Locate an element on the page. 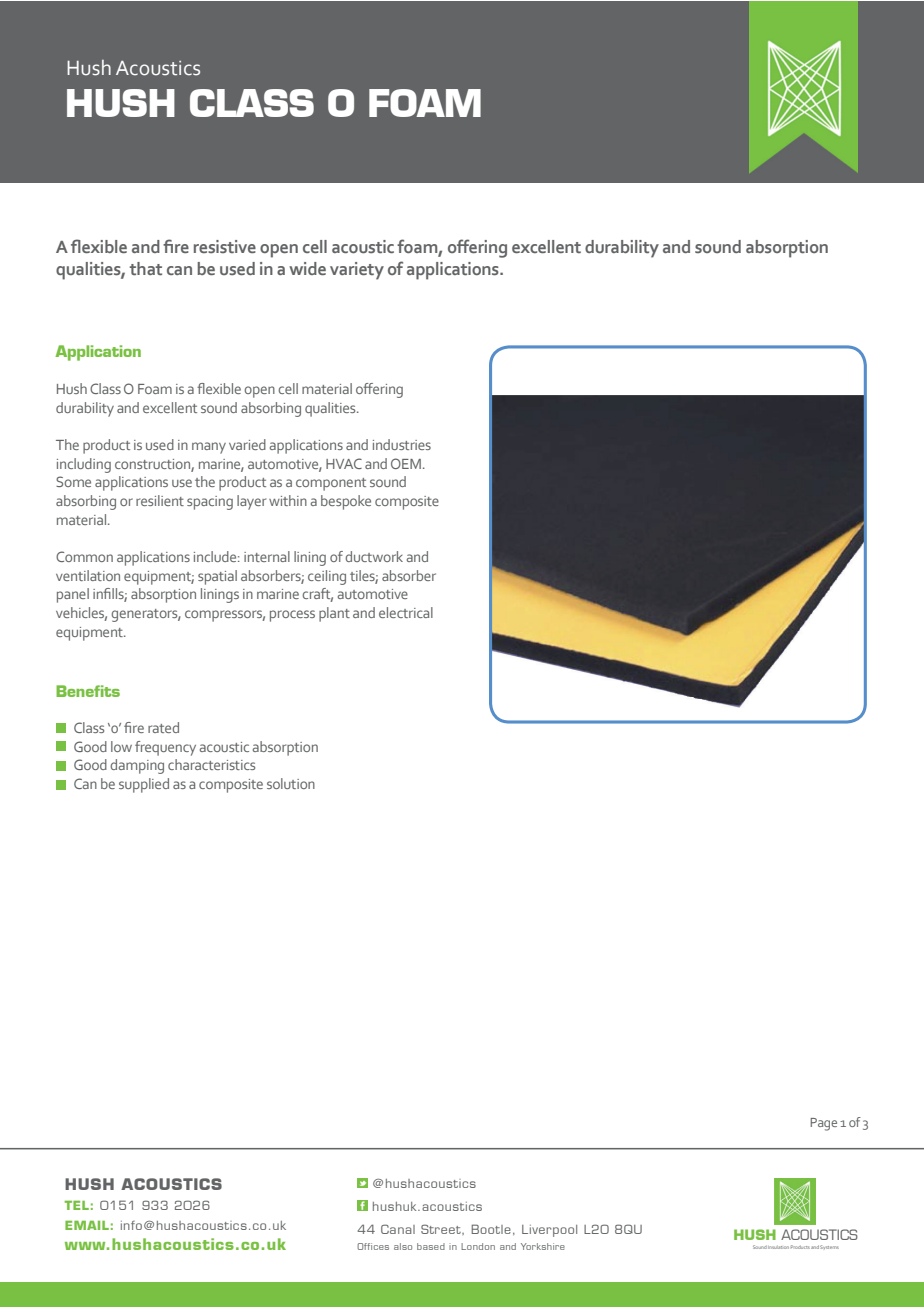 This document has width=924, height=1308. Yorkshire is located at coordinates (543, 1246).
